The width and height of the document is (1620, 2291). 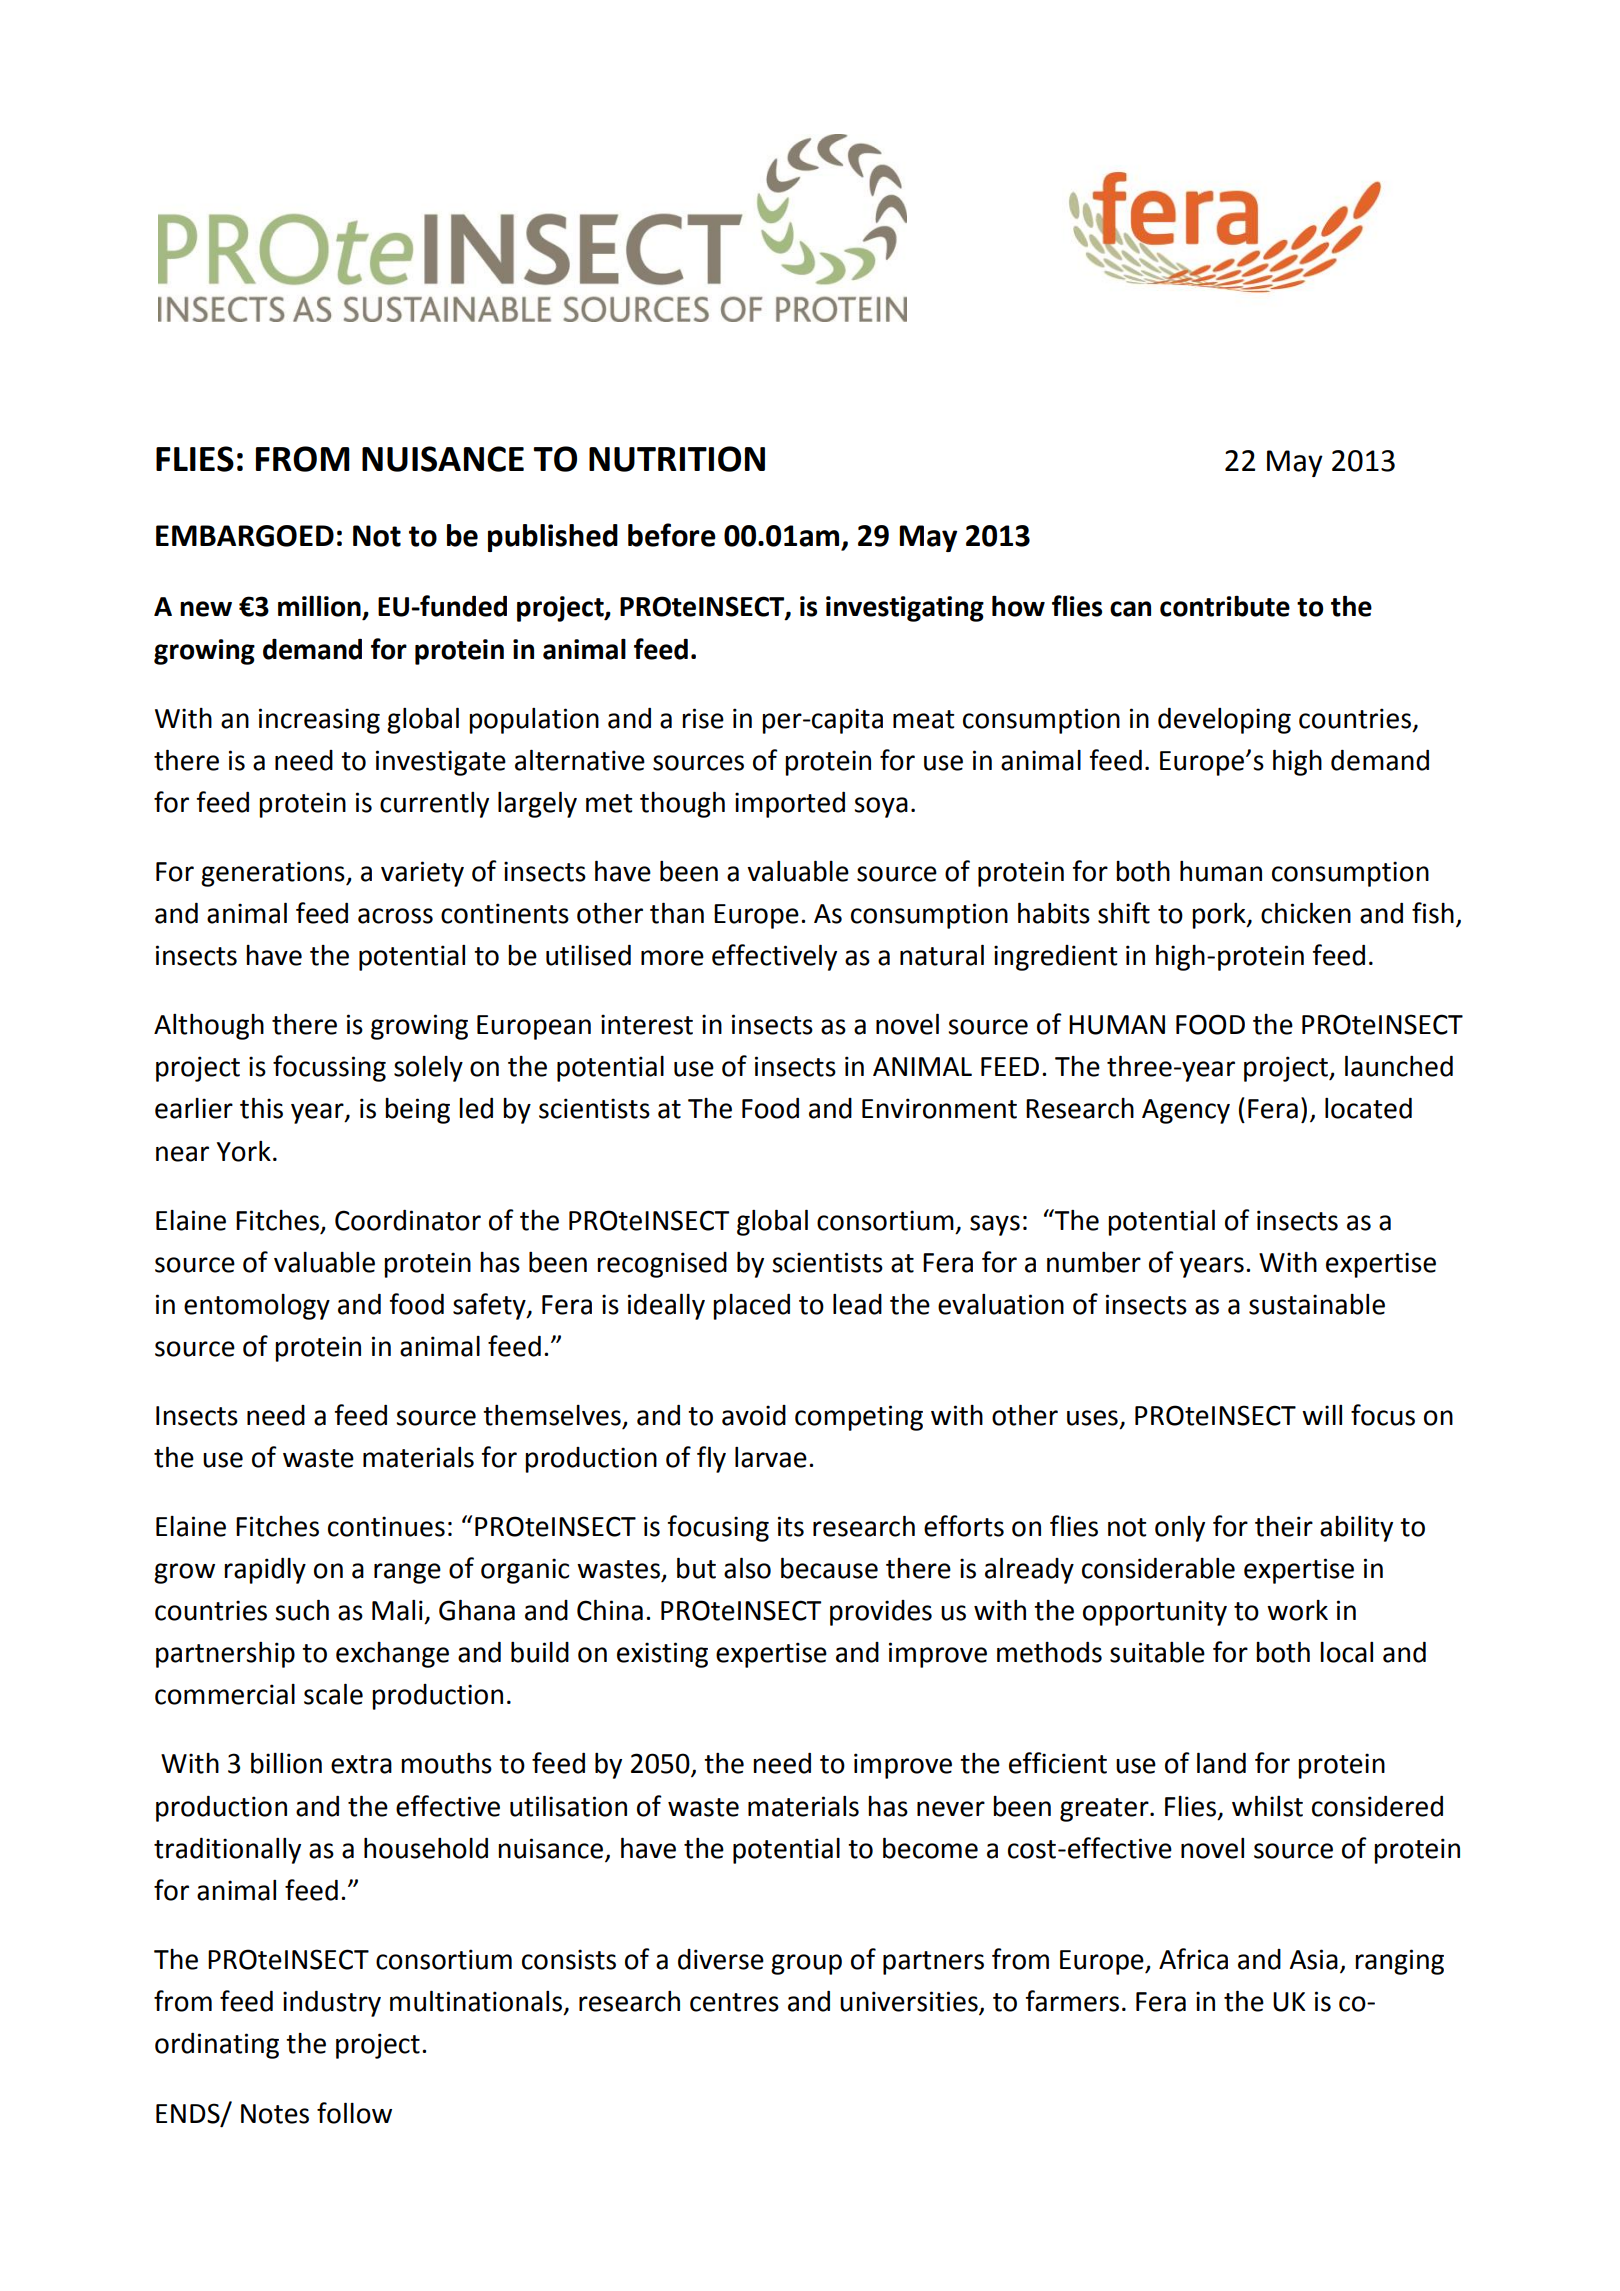 I want to click on EMBARGOED, so click(x=245, y=536).
